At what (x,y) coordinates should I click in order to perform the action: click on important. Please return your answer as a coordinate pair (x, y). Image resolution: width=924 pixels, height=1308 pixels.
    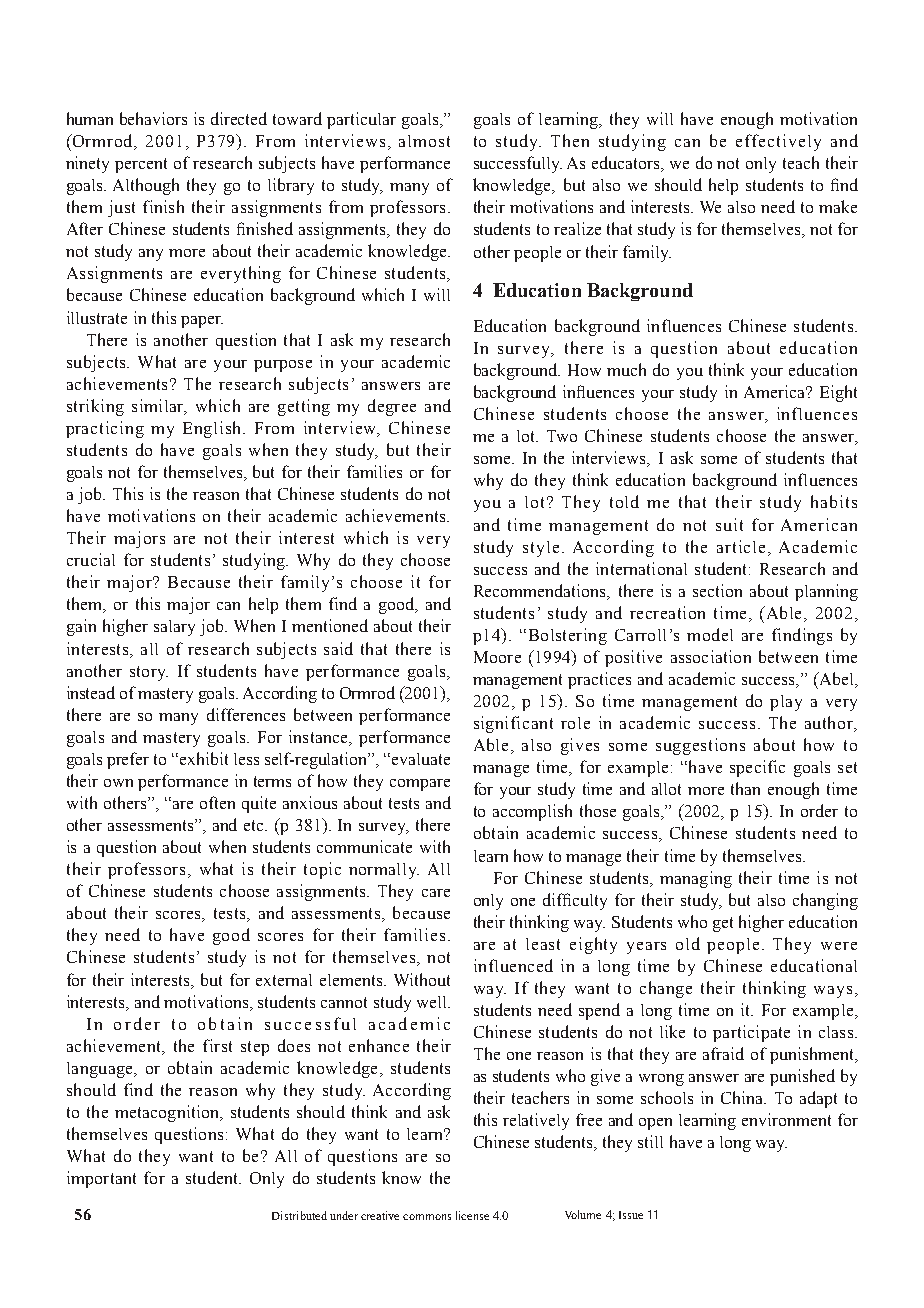
    Looking at the image, I should click on (101, 1179).
